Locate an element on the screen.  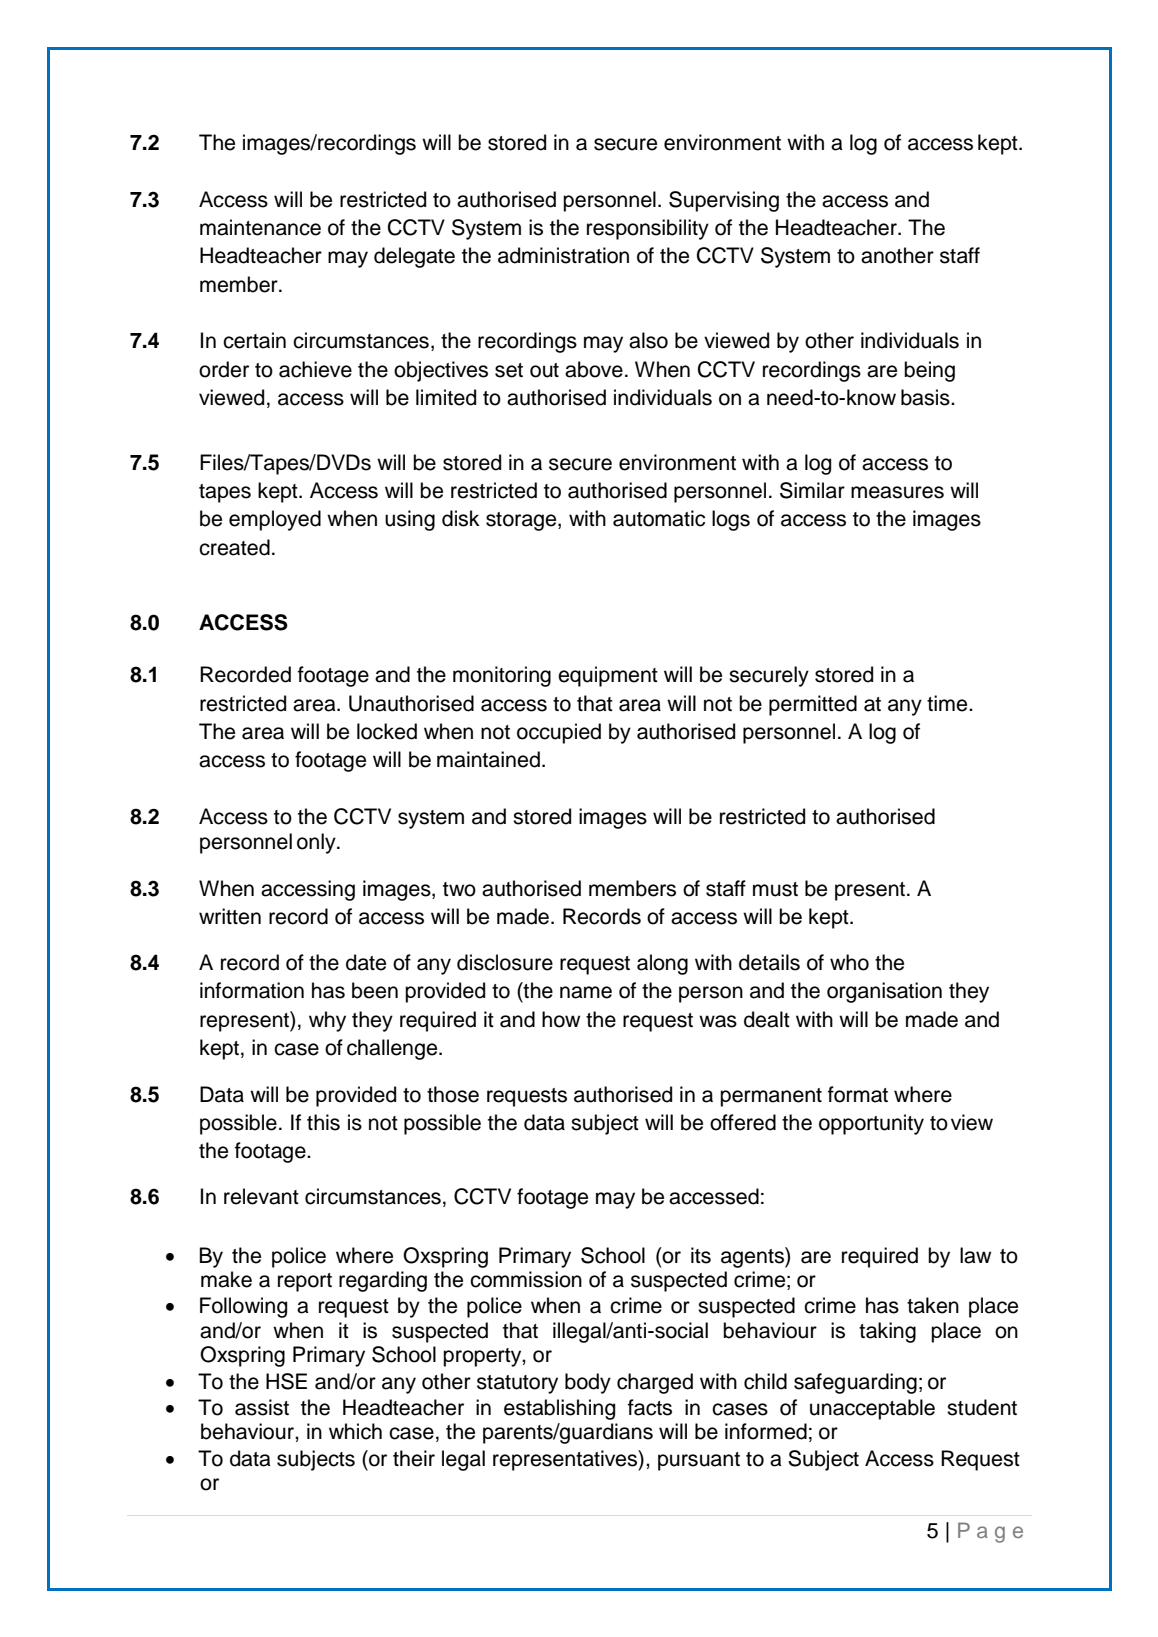
measures is located at coordinates (897, 492).
